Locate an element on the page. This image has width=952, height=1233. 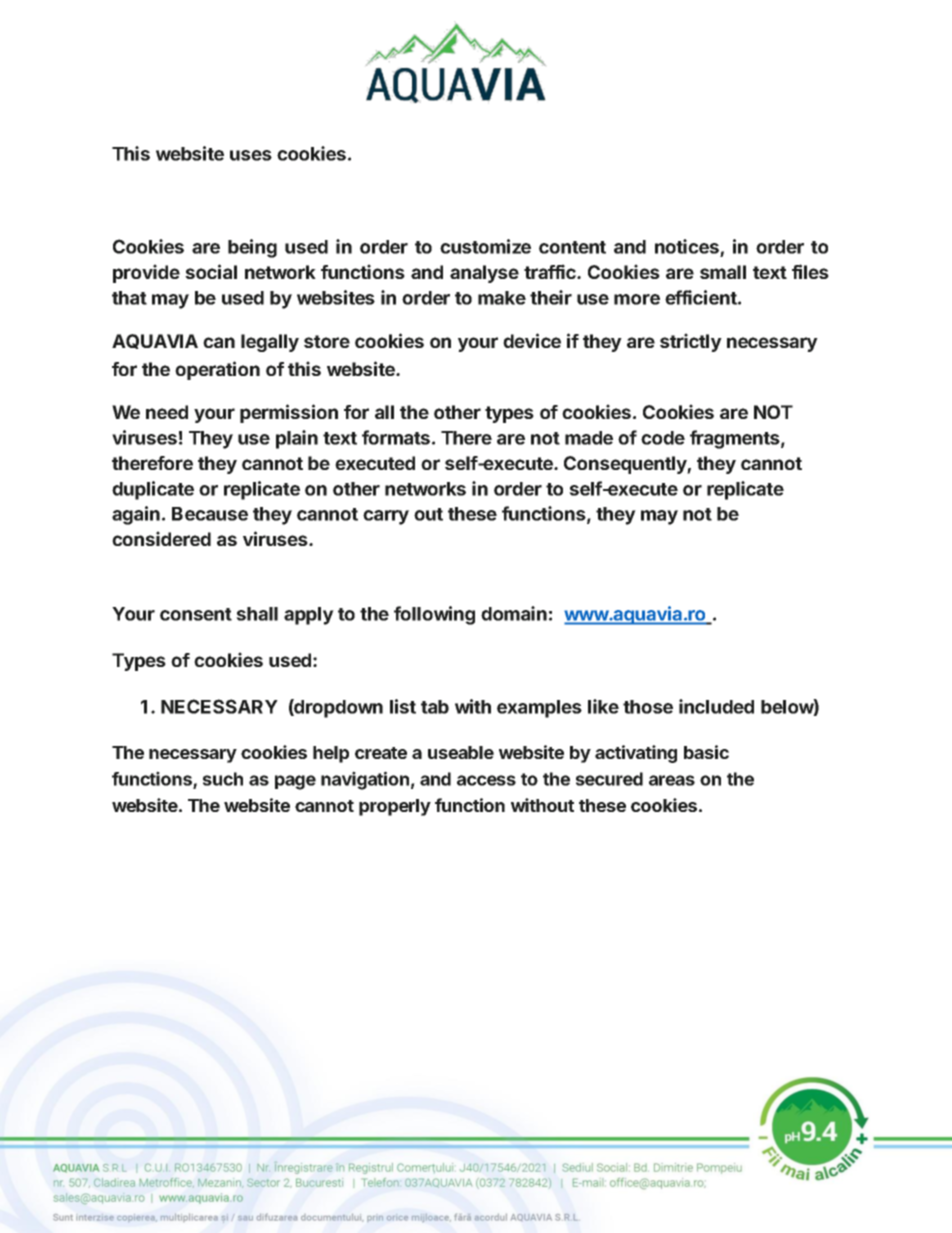
small is located at coordinates (723, 272).
